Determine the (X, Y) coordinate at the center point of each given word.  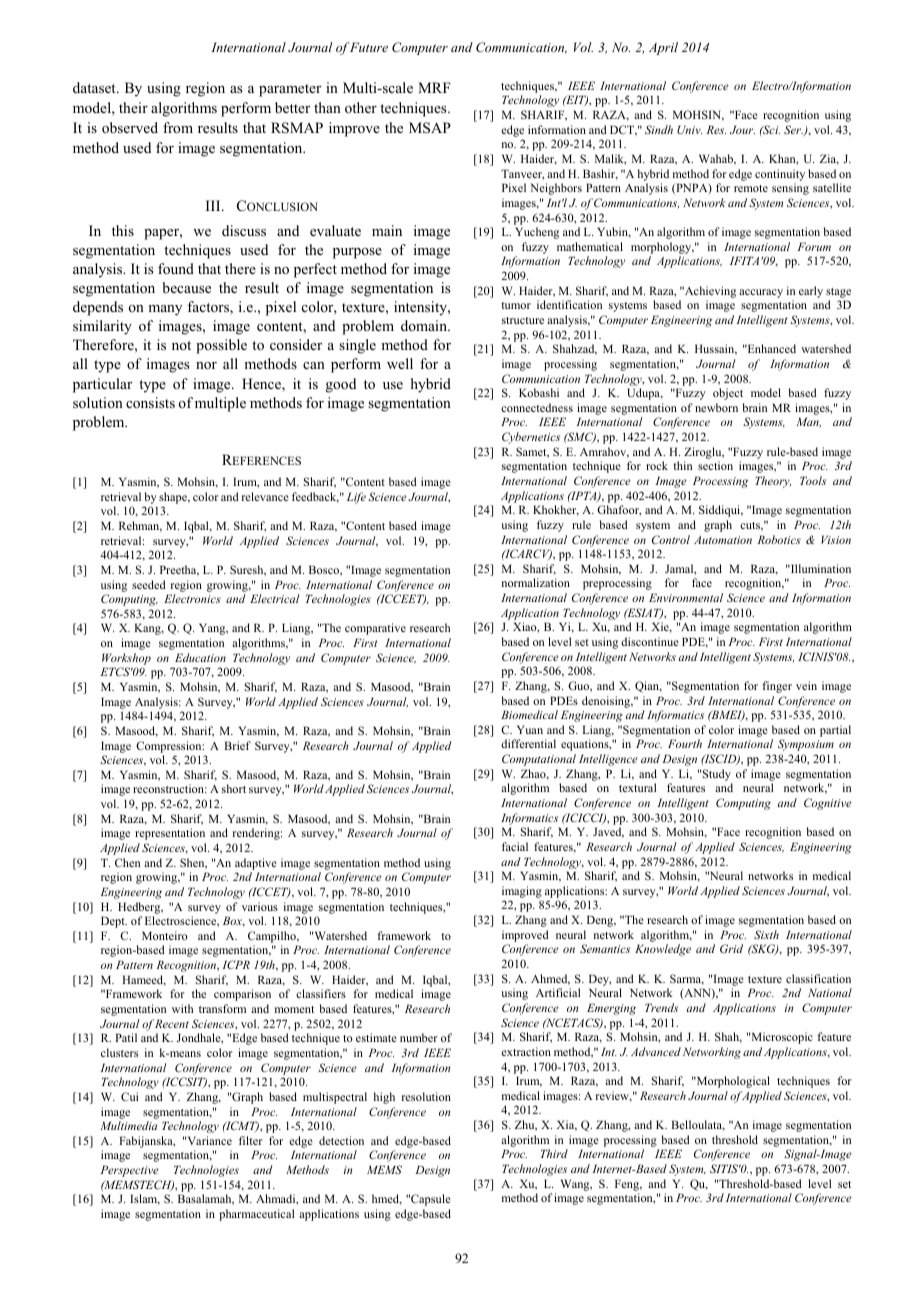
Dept (114, 922)
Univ (689, 129)
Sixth (766, 934)
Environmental (686, 597)
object (728, 394)
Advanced (656, 1051)
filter (250, 1140)
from (178, 127)
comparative (375, 629)
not (181, 345)
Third (554, 1153)
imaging (522, 893)
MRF (434, 87)
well (400, 363)
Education (200, 657)
